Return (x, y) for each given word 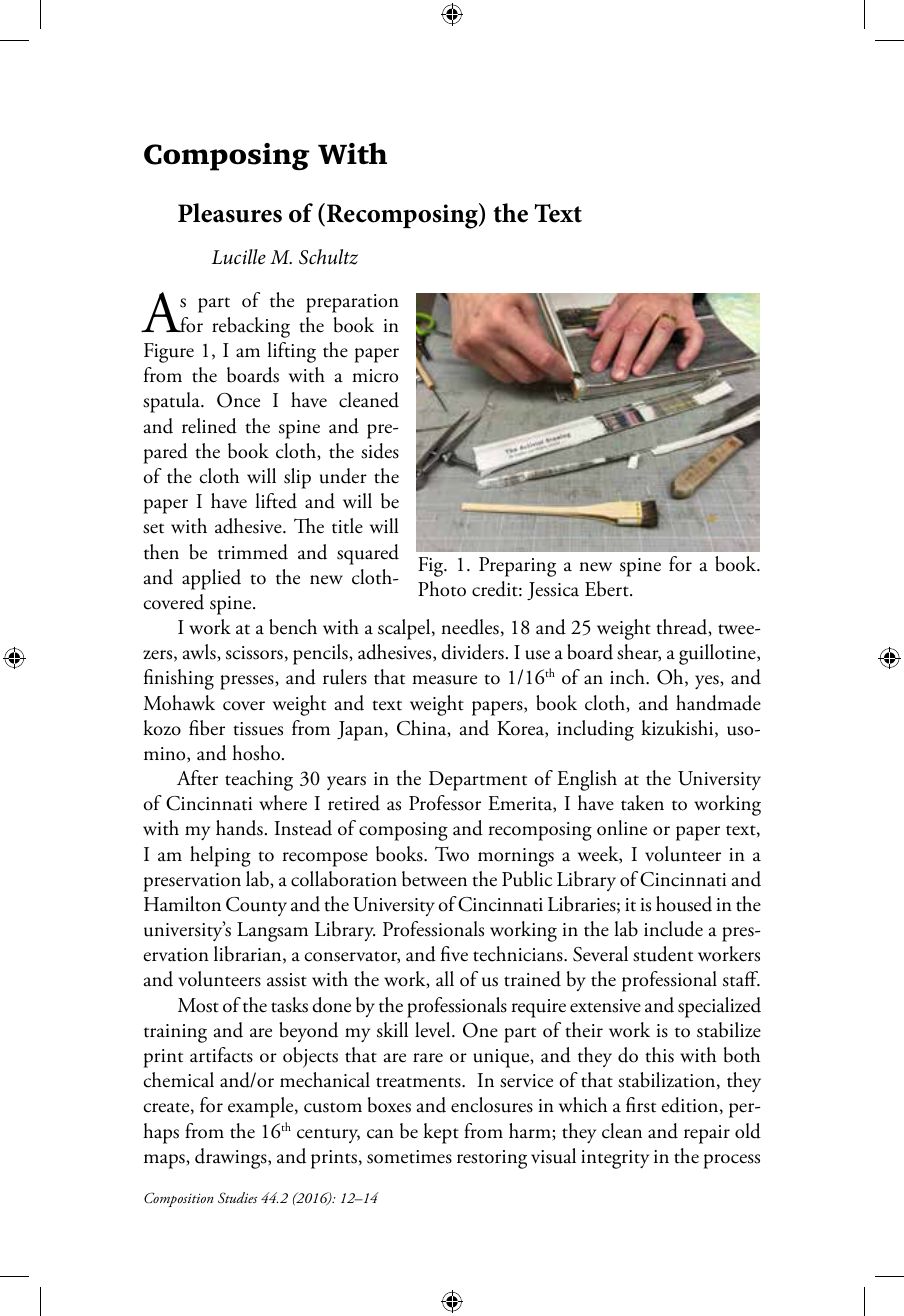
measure (444, 680)
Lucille (239, 257)
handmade (718, 703)
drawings (232, 1158)
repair (707, 1134)
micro (375, 376)
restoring (492, 1159)
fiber (207, 728)
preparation (352, 303)
